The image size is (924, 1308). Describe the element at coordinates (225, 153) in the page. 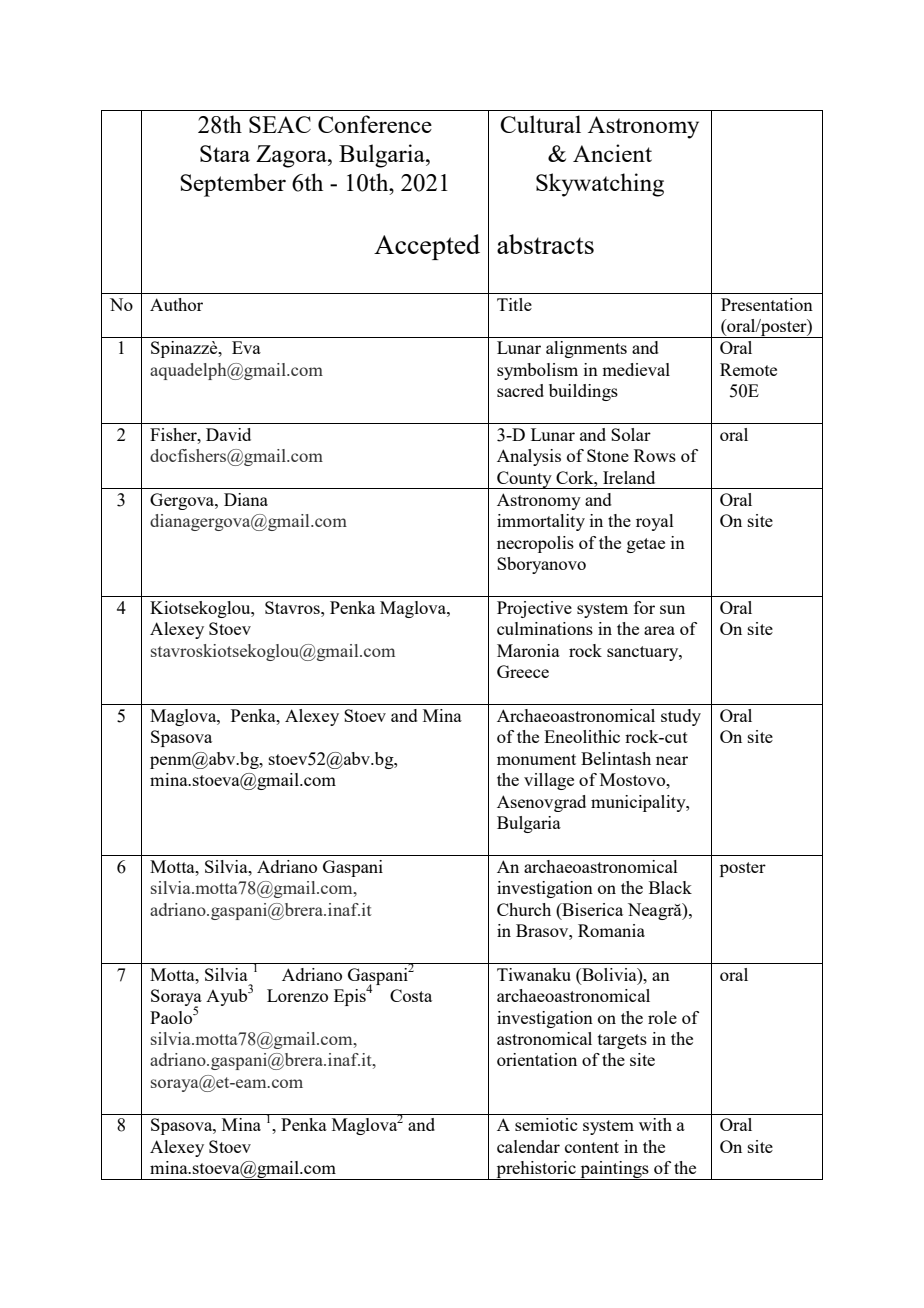

I see `Stara` at that location.
